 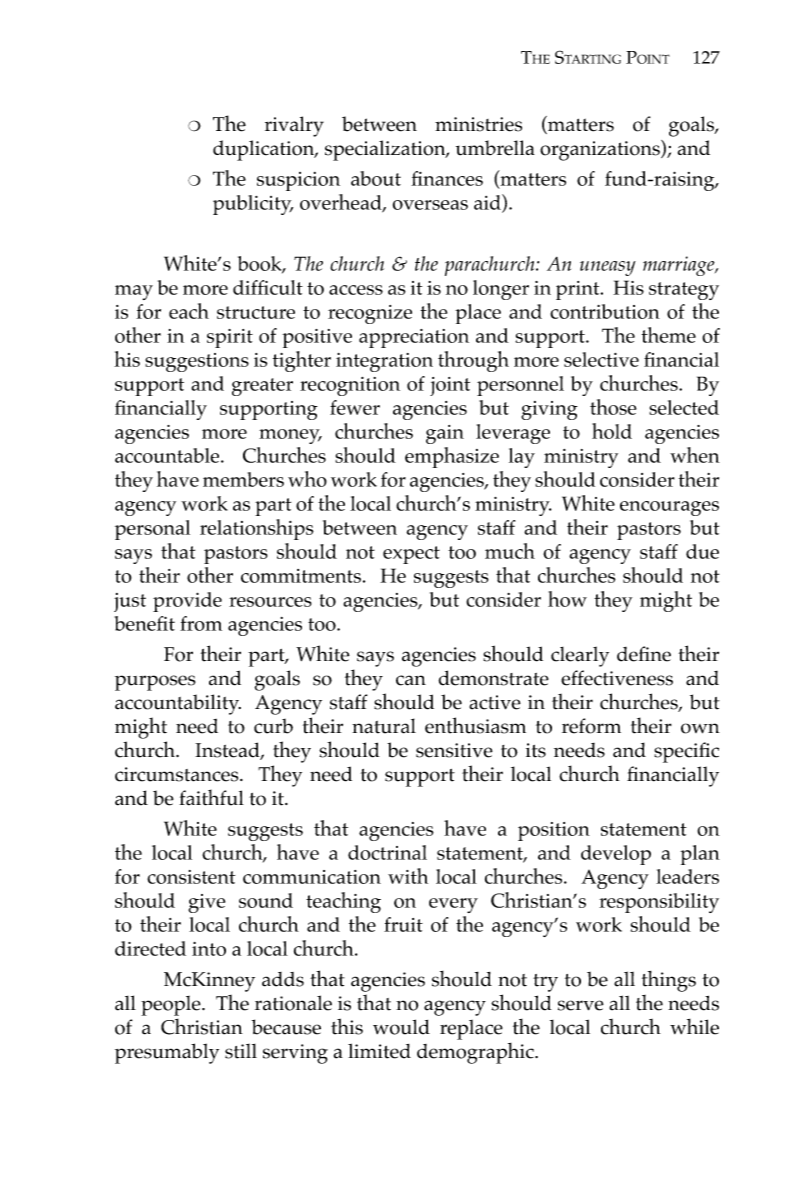 I want to click on organizations, so click(x=601, y=150).
